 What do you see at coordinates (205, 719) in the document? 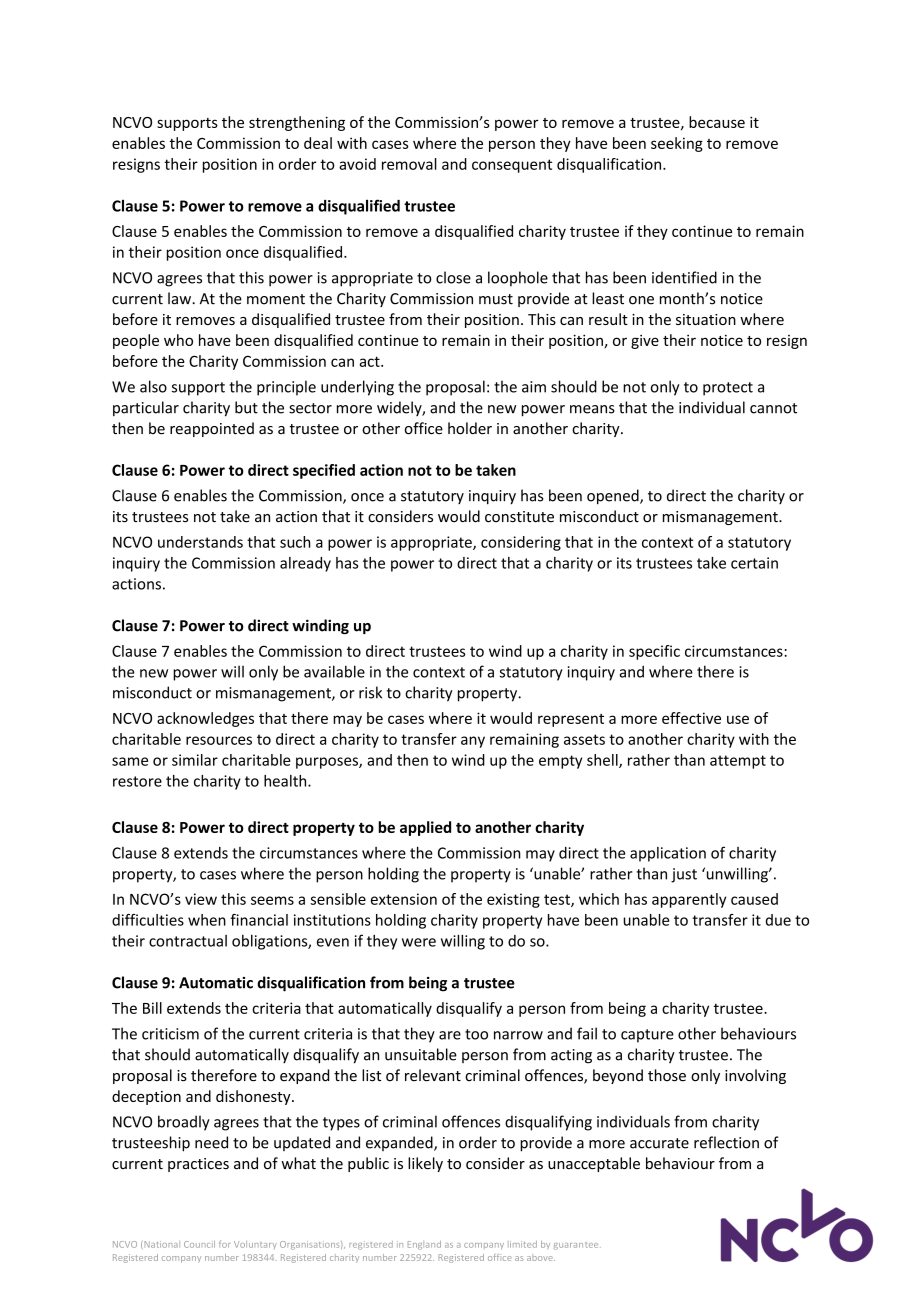
I see `acknowledges` at bounding box center [205, 719].
